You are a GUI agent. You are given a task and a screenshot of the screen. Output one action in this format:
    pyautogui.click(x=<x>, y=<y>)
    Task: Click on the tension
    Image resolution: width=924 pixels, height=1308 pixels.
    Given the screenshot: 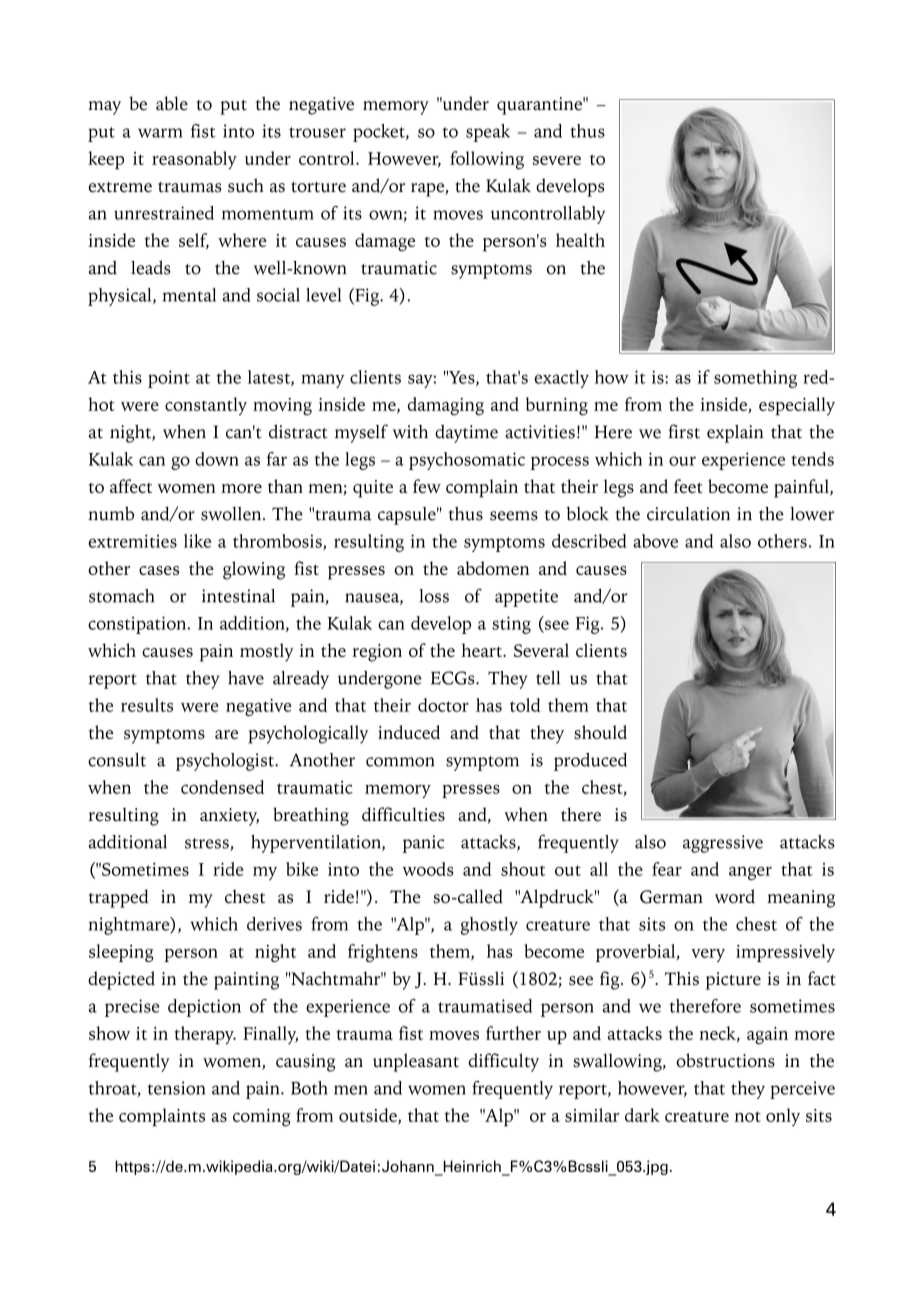 What is the action you would take?
    pyautogui.click(x=176, y=1088)
